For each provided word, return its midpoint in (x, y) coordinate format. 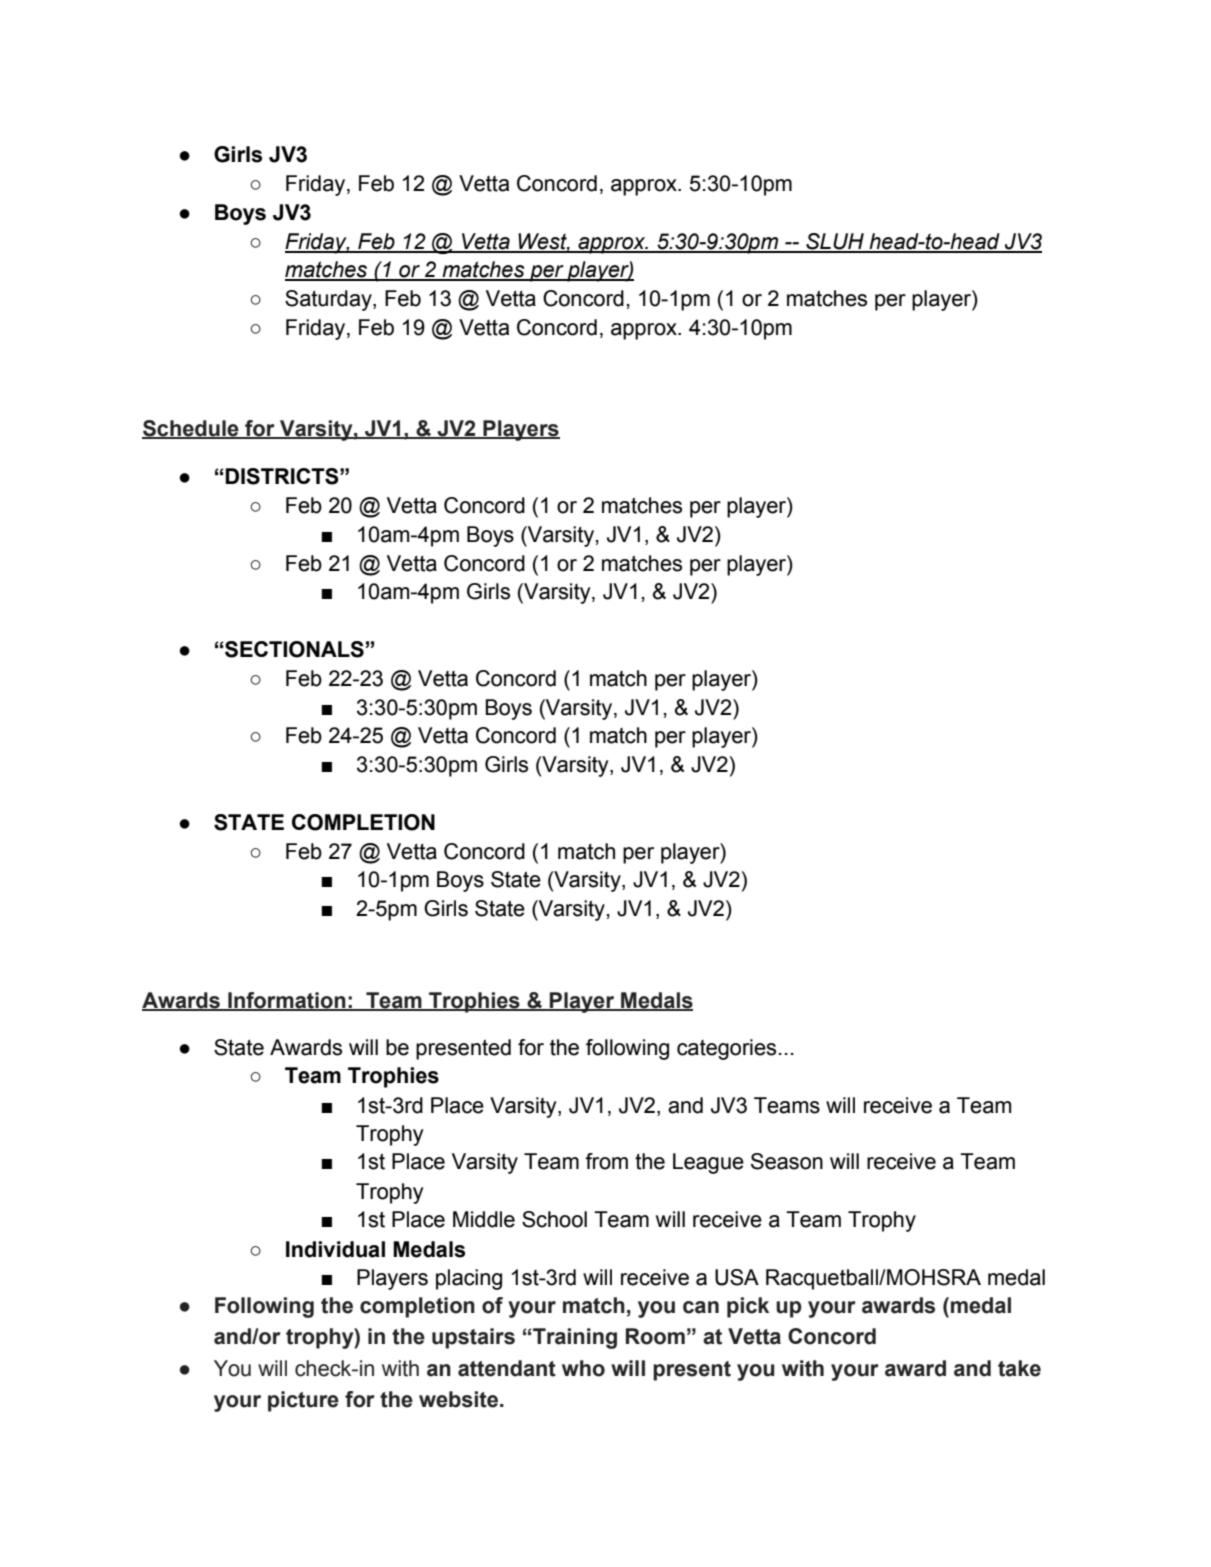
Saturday (329, 300)
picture (303, 1401)
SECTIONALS (293, 649)
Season (787, 1161)
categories (726, 1049)
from (606, 1161)
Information (287, 1001)
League (708, 1163)
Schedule (191, 429)
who (583, 1368)
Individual (335, 1249)
